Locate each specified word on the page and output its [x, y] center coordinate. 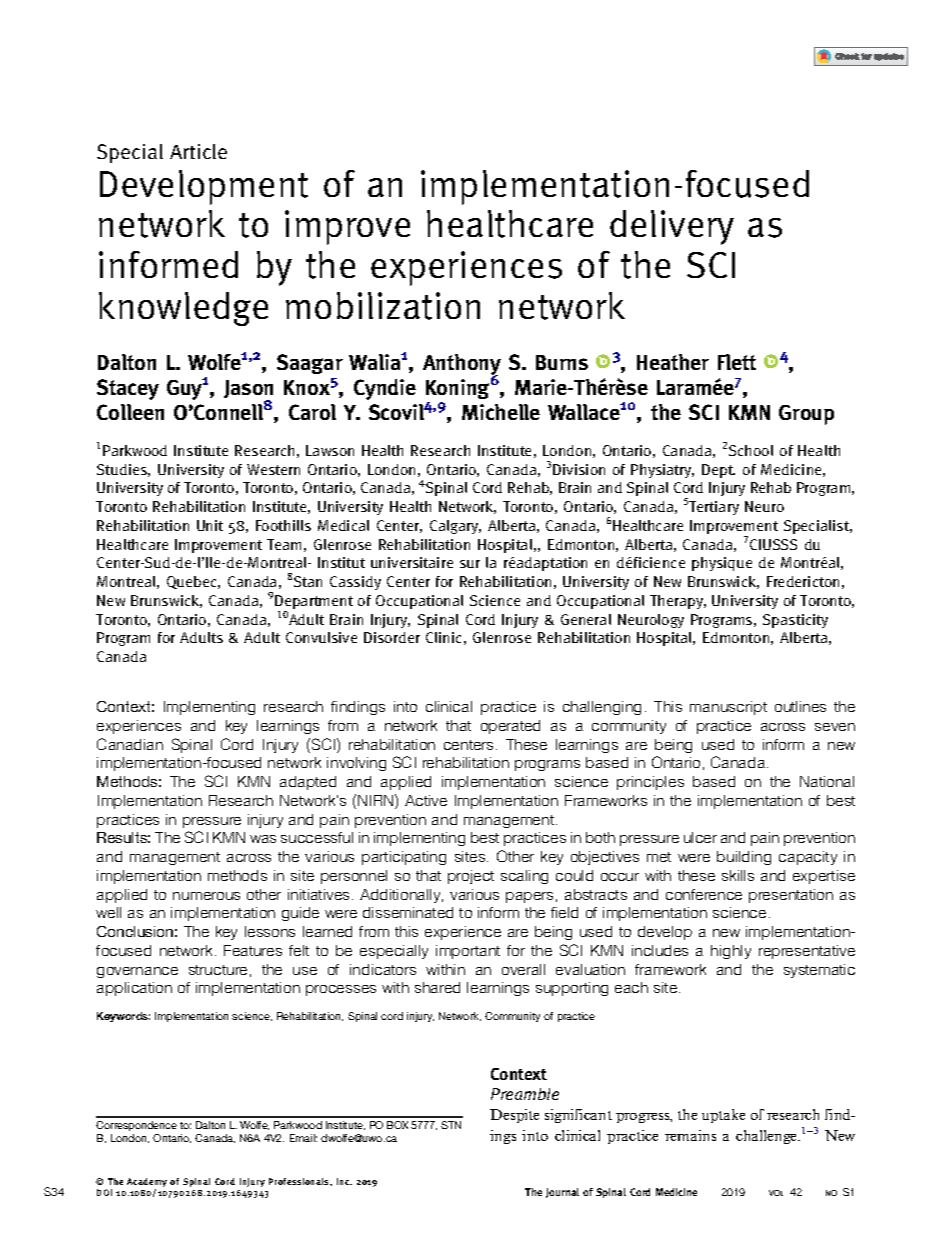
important [468, 952]
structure [218, 970]
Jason [248, 391]
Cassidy [355, 583]
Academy [147, 1184]
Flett [737, 362]
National [827, 781]
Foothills [283, 525]
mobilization [383, 306]
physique [722, 564]
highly [731, 952]
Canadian [130, 744]
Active [426, 800]
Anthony [462, 366]
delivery [672, 227]
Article [198, 151]
